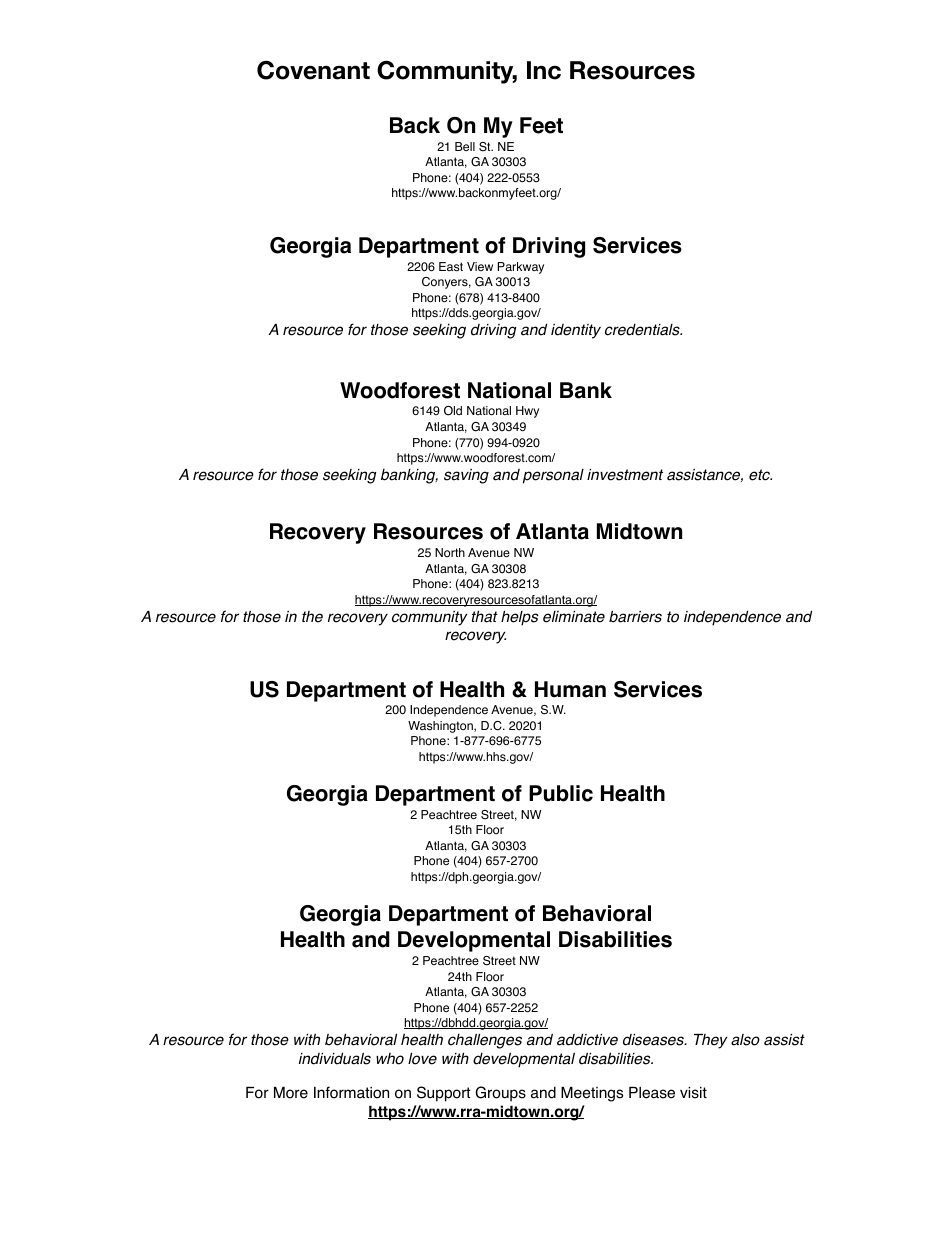  What do you see at coordinates (635, 616) in the image?
I see `barriers` at bounding box center [635, 616].
